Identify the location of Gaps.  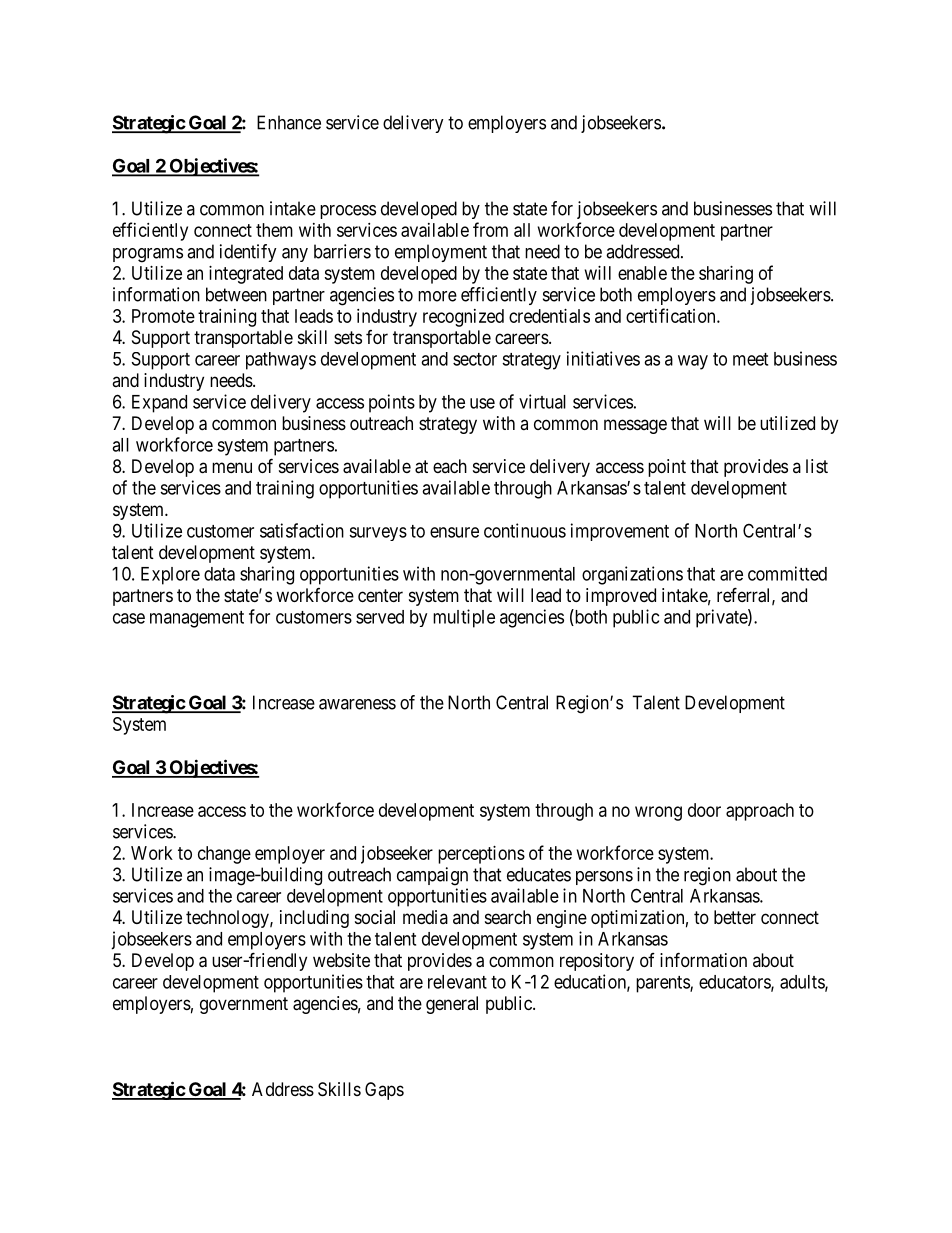
(384, 1091).
